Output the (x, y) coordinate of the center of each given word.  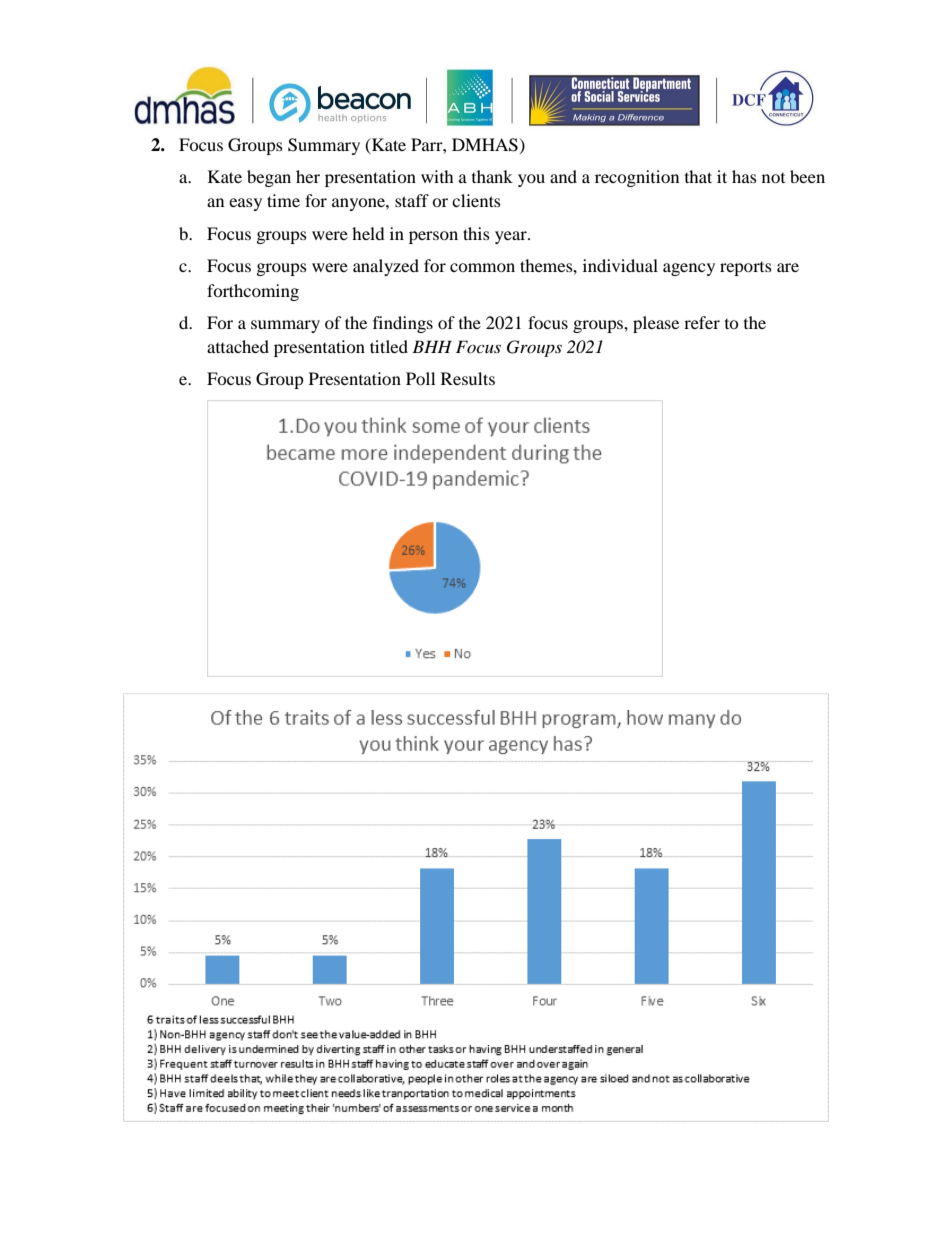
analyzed (386, 267)
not (773, 178)
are (788, 267)
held (368, 233)
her (308, 176)
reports (746, 269)
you (531, 180)
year (512, 237)
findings (403, 324)
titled (389, 346)
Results (468, 378)
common (482, 267)
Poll (420, 378)
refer (702, 322)
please (656, 324)
